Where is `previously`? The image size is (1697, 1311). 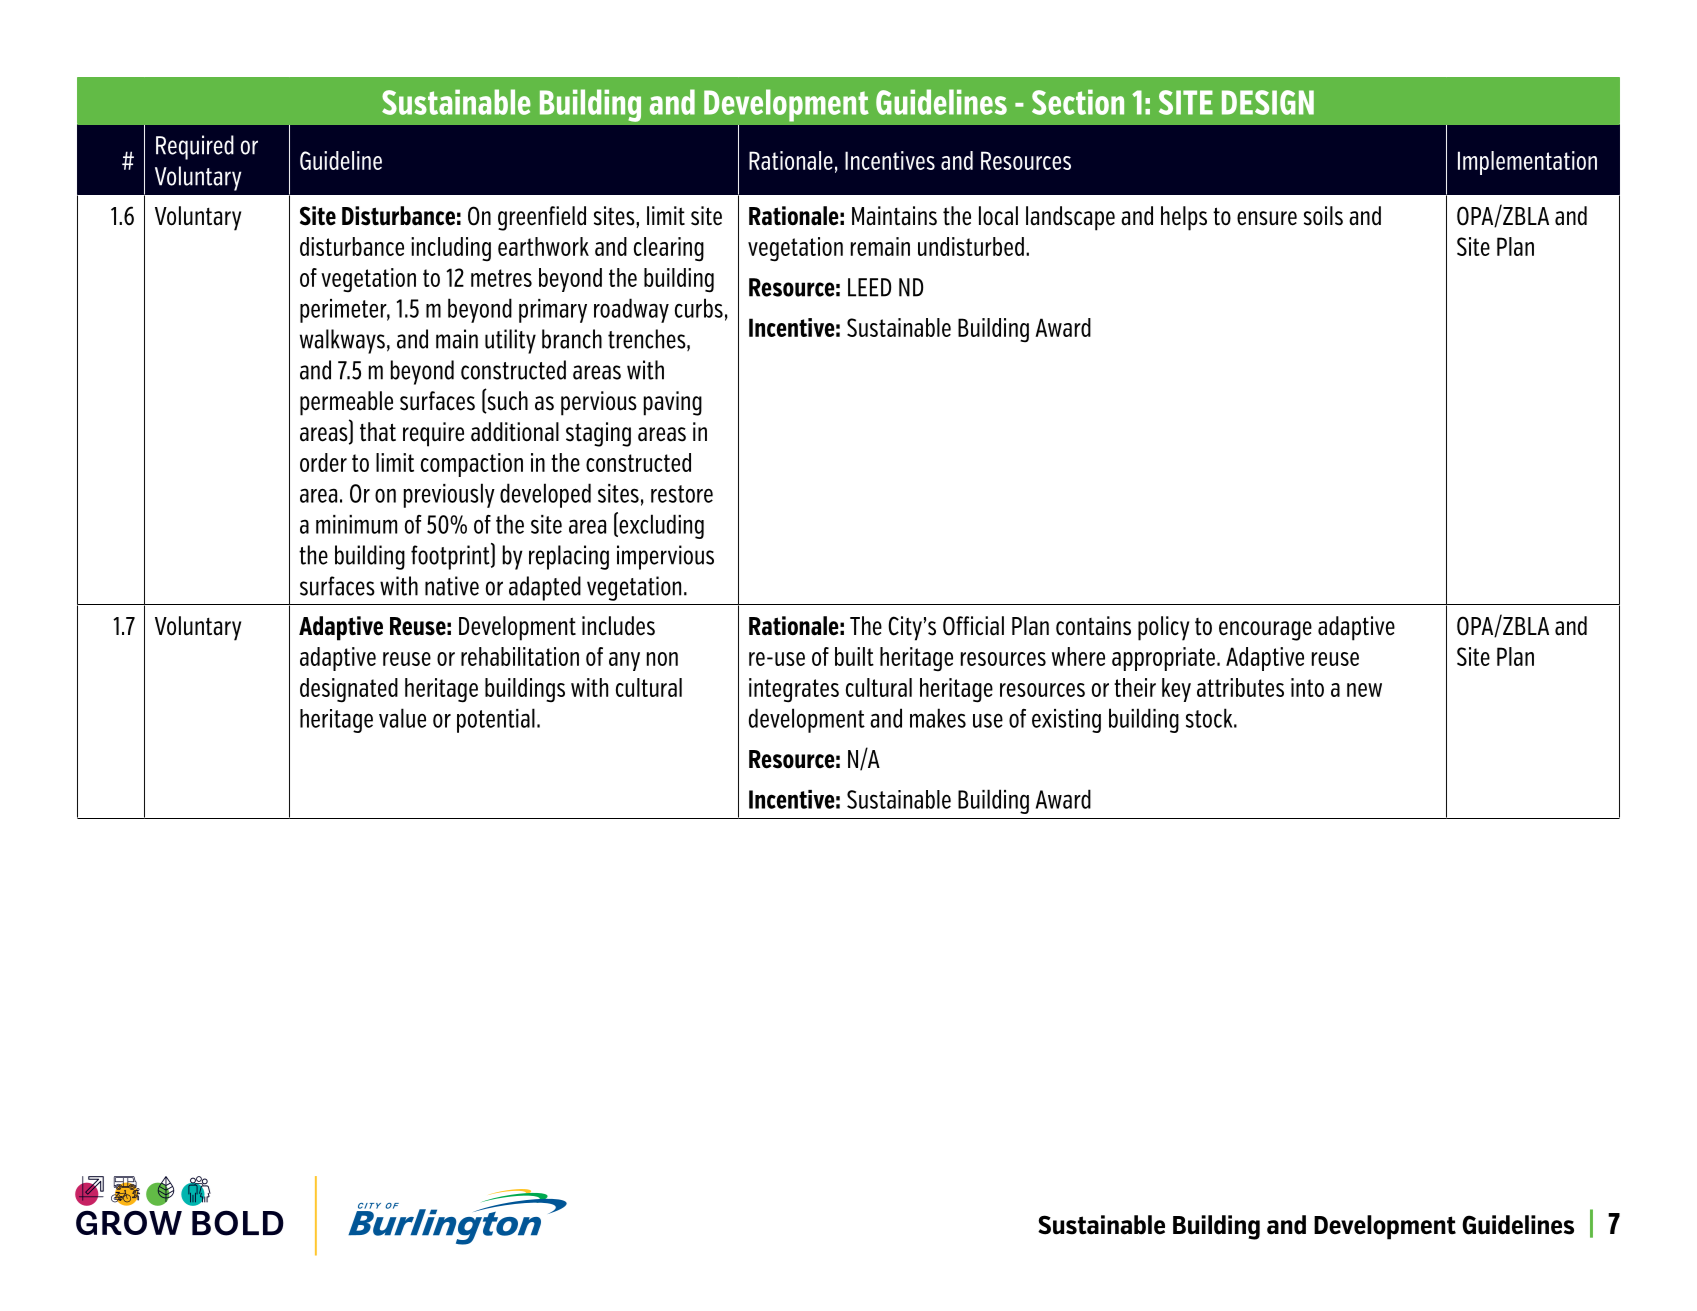 previously is located at coordinates (449, 495).
